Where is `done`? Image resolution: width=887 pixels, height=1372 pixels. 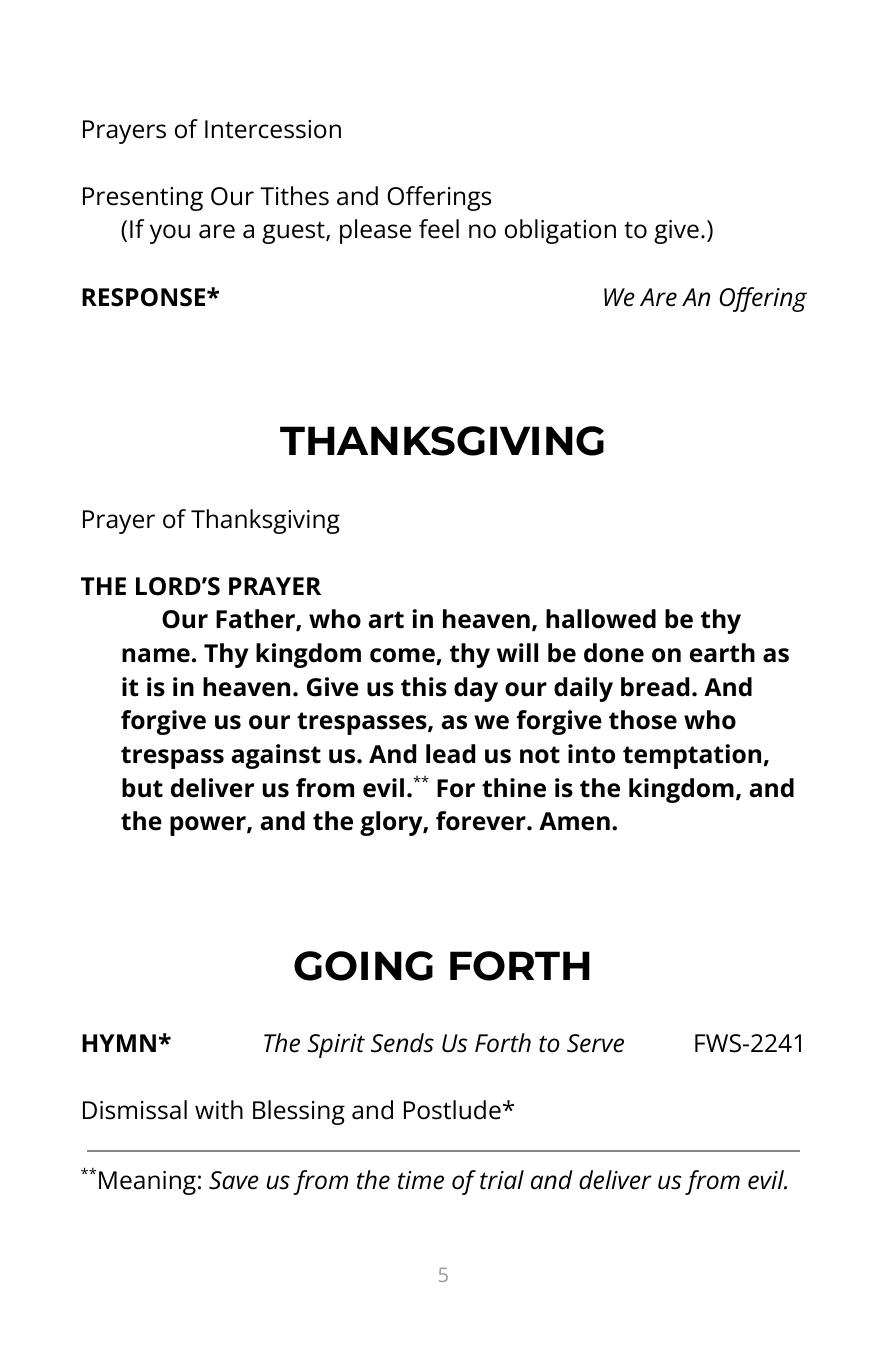
done is located at coordinates (614, 653).
